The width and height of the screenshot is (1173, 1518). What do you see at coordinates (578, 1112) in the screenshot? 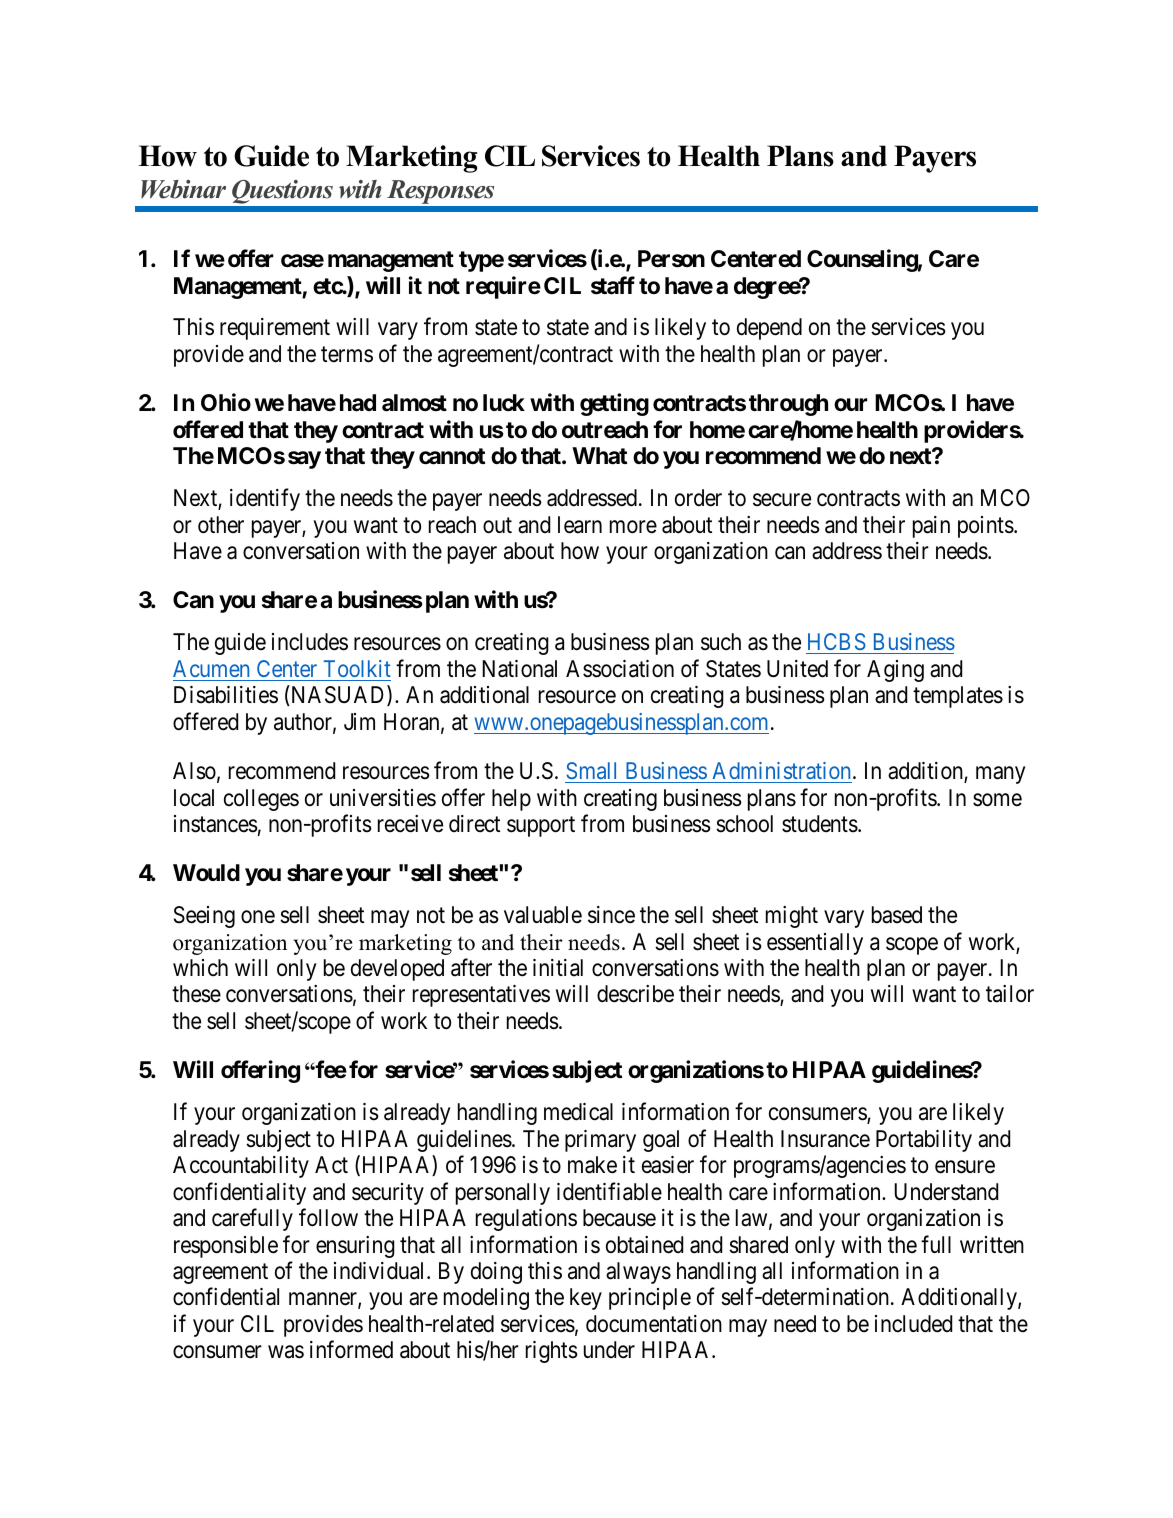
I see `medical` at bounding box center [578, 1112].
